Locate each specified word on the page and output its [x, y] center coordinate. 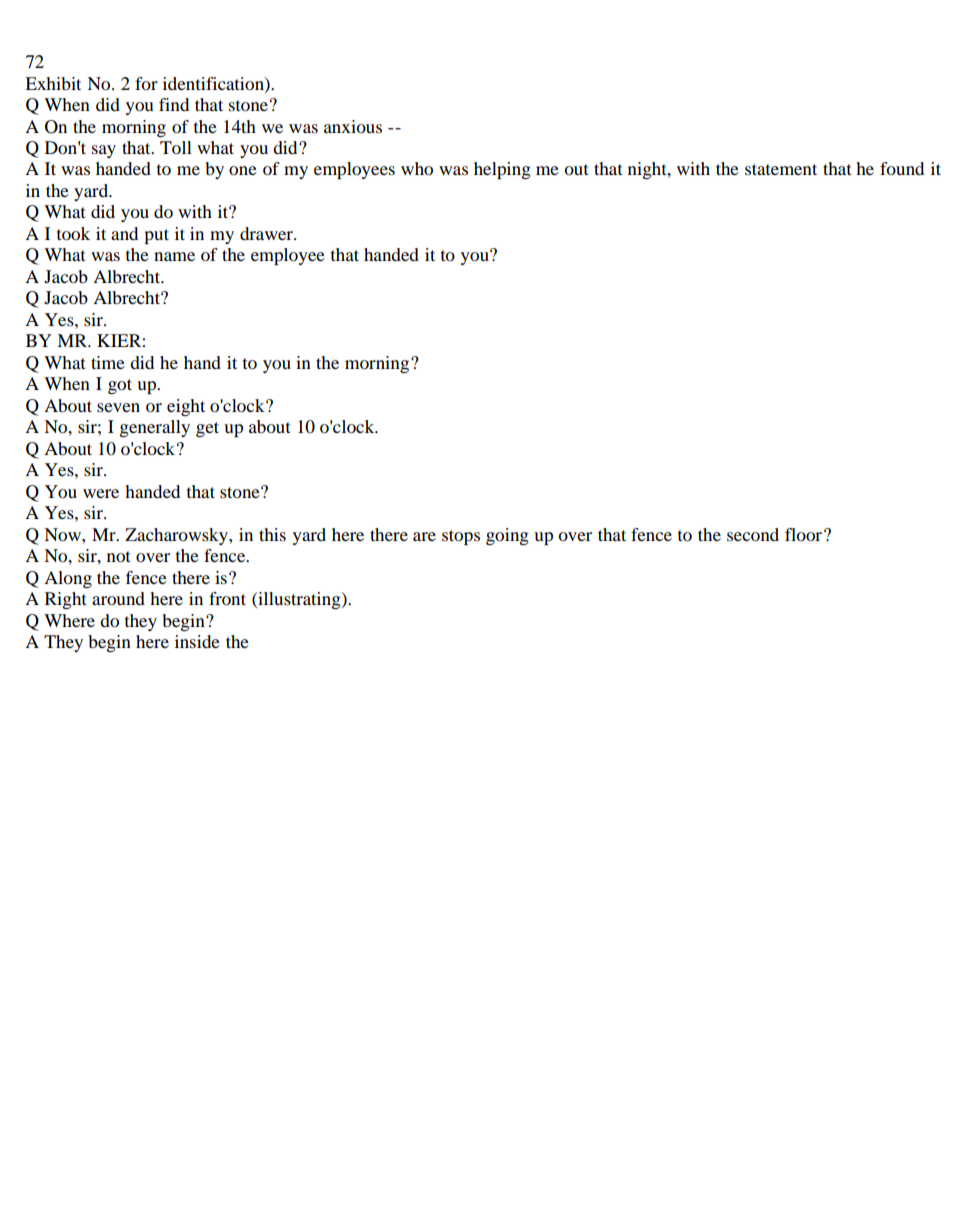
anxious [353, 126]
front [227, 598]
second [753, 534]
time [108, 362]
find [174, 104]
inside [197, 641]
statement [781, 169]
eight [186, 407]
